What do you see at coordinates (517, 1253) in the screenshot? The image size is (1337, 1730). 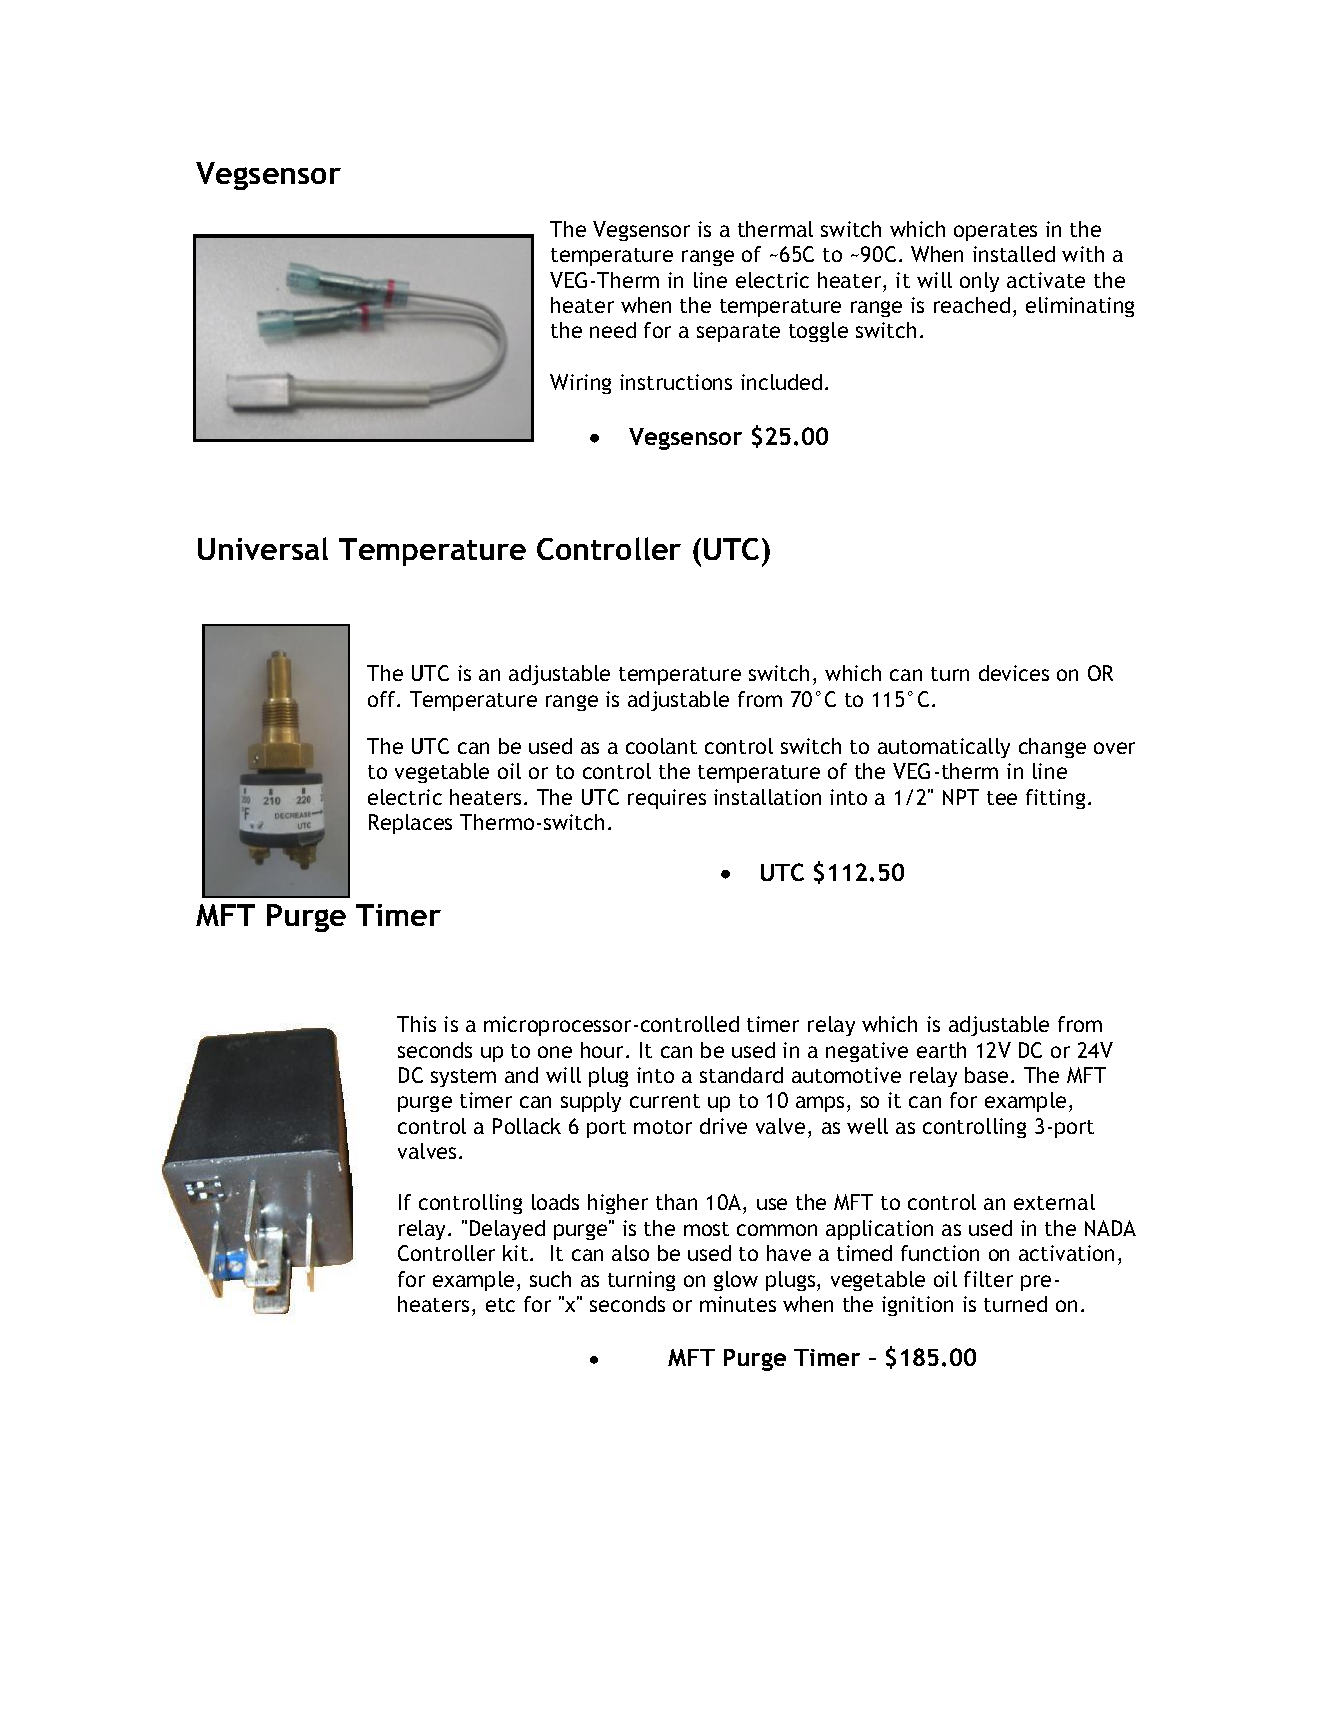 I see `kit` at bounding box center [517, 1253].
